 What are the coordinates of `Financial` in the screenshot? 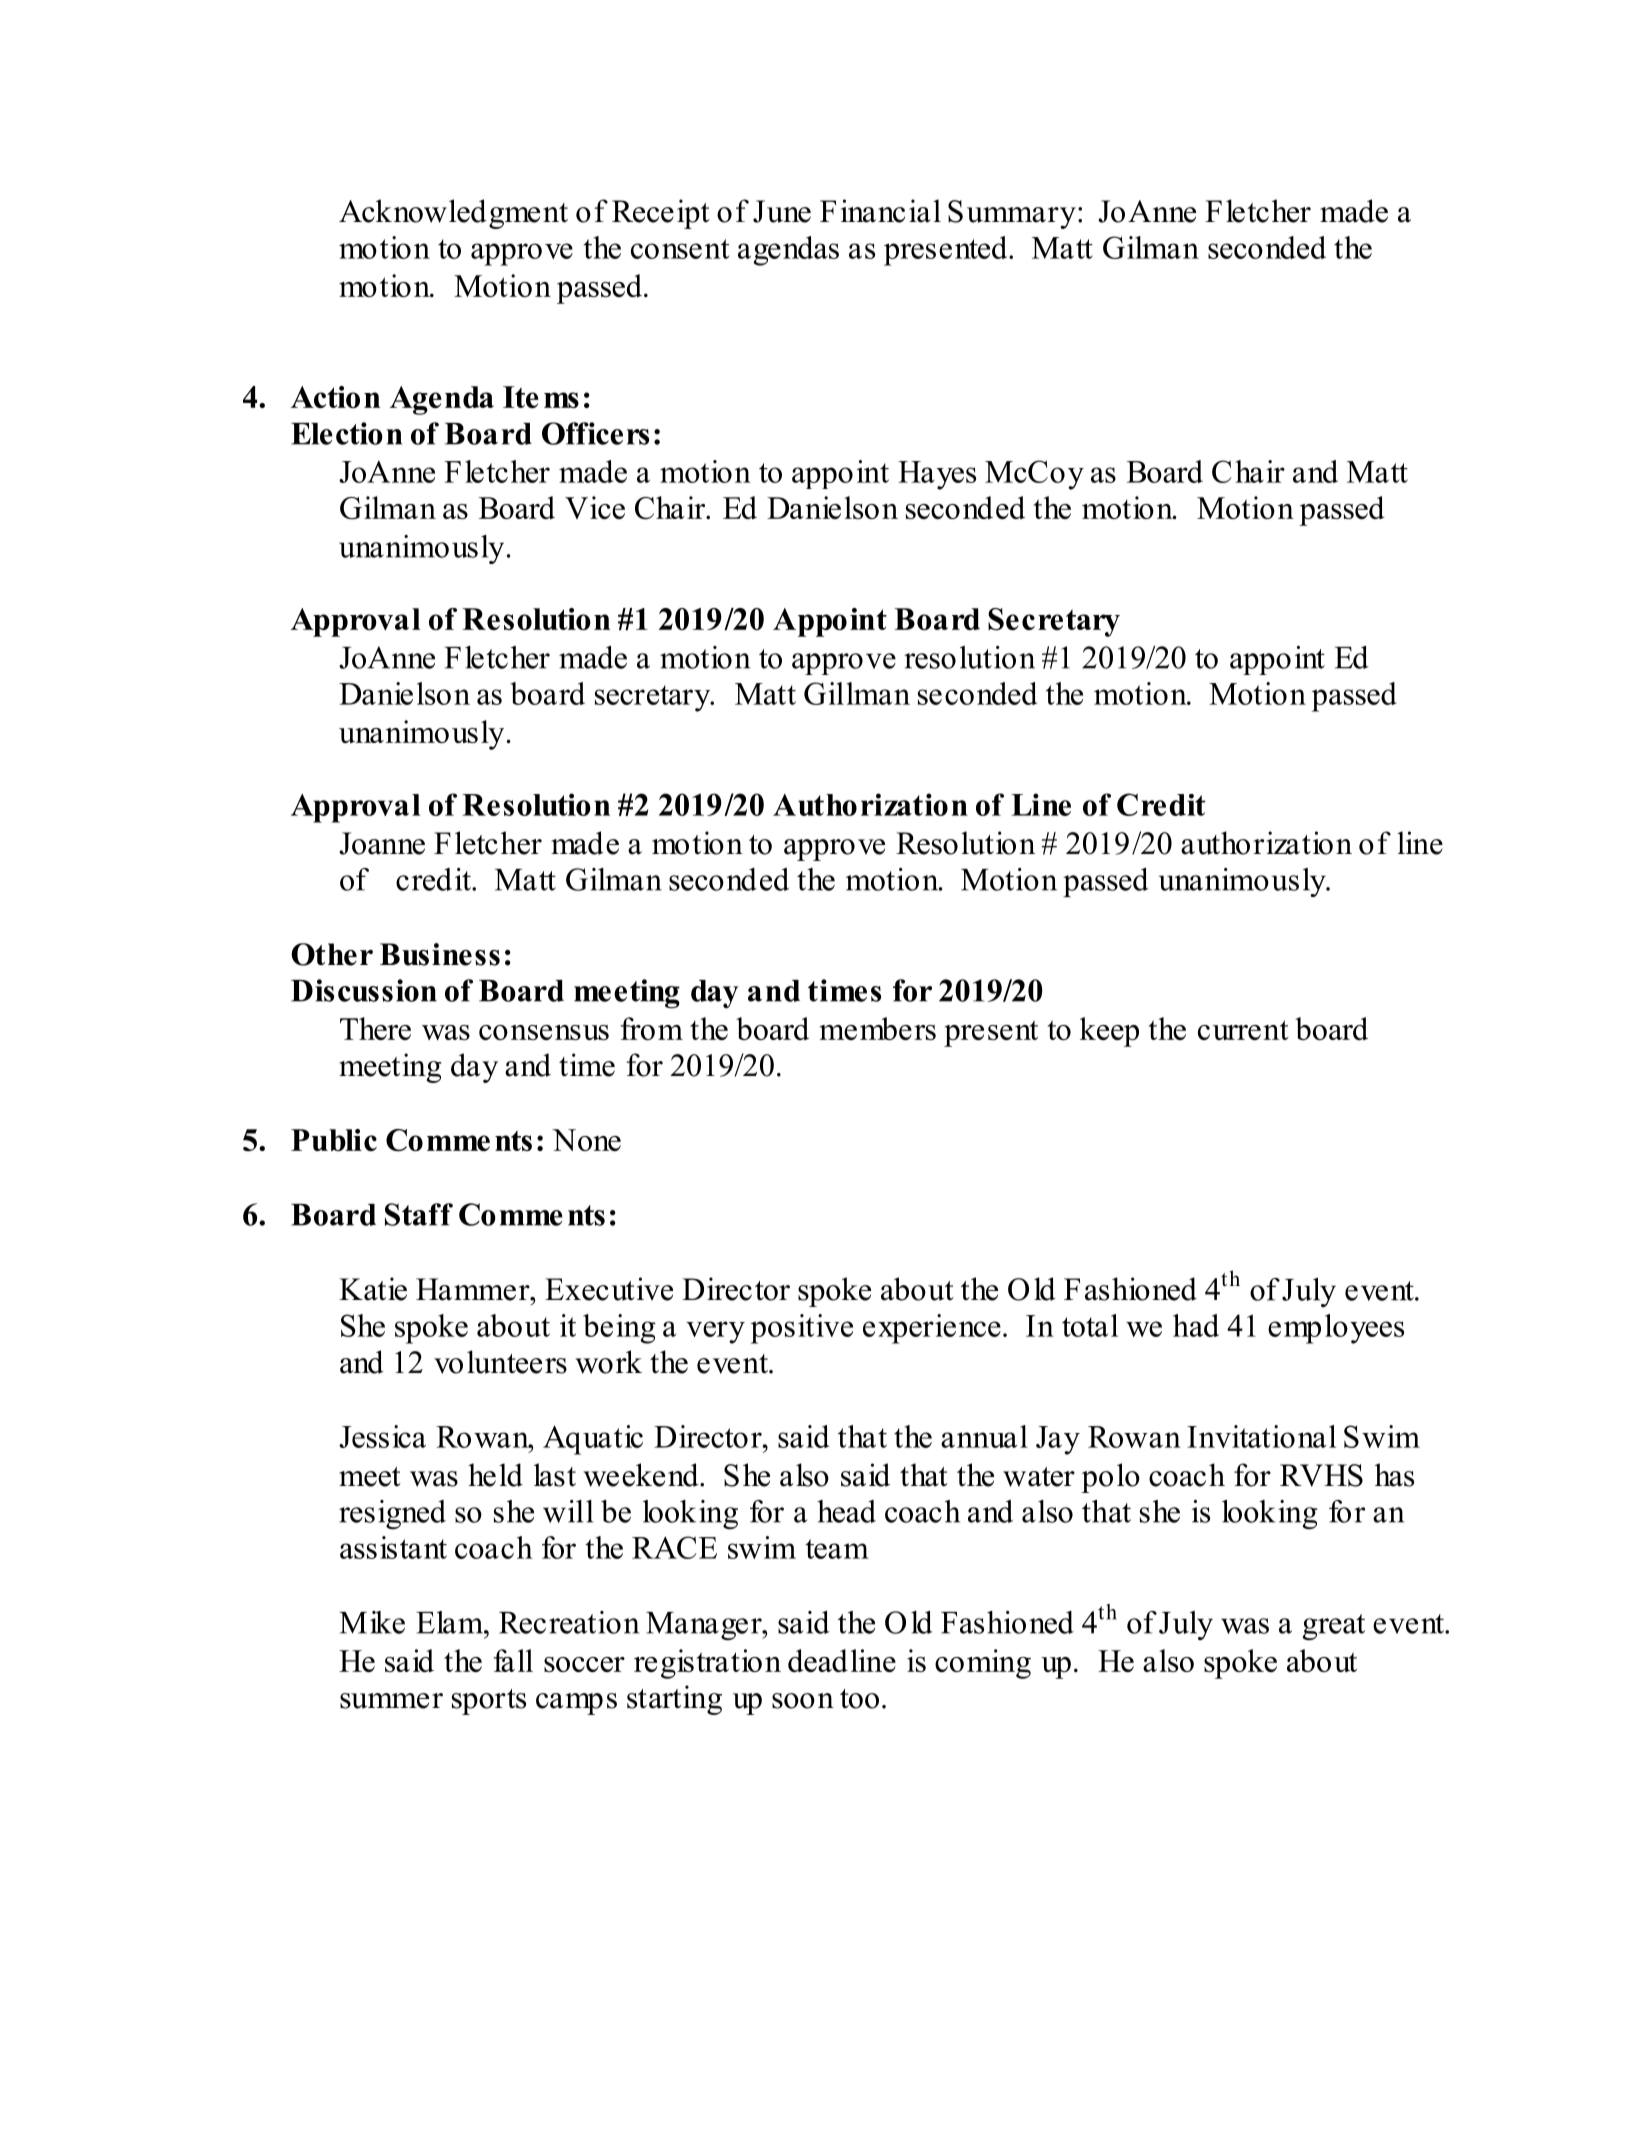 It's located at (880, 211).
